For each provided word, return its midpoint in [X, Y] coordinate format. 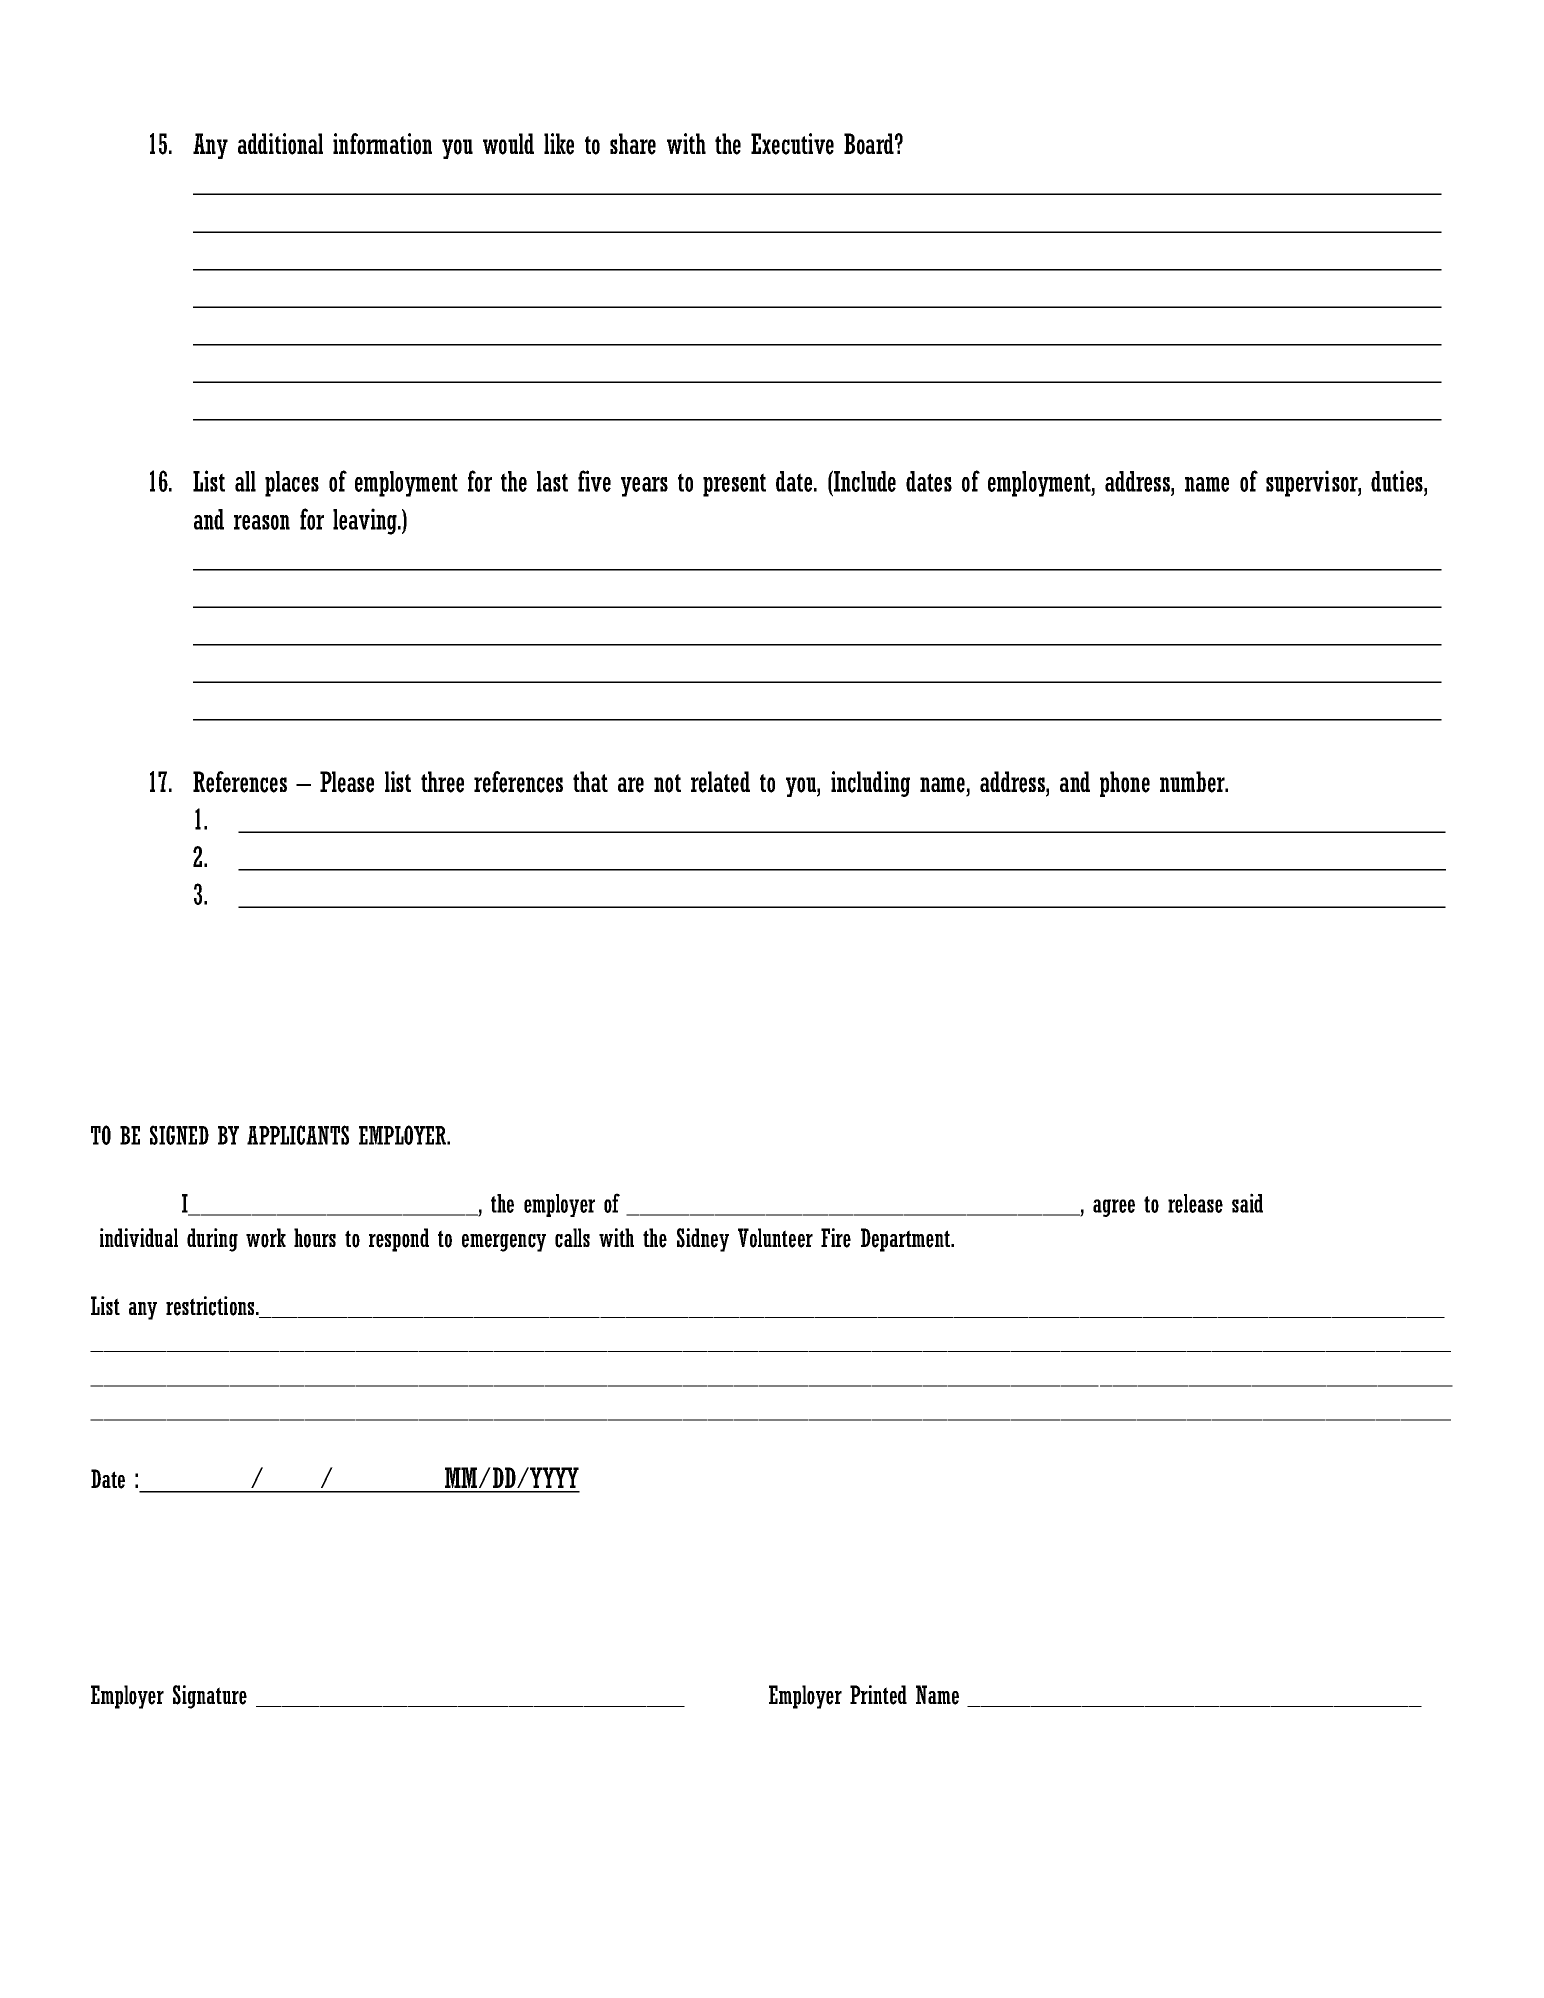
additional [280, 144]
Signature [210, 1697]
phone [1125, 784]
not [667, 783]
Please [347, 782]
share [633, 144]
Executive [792, 144]
